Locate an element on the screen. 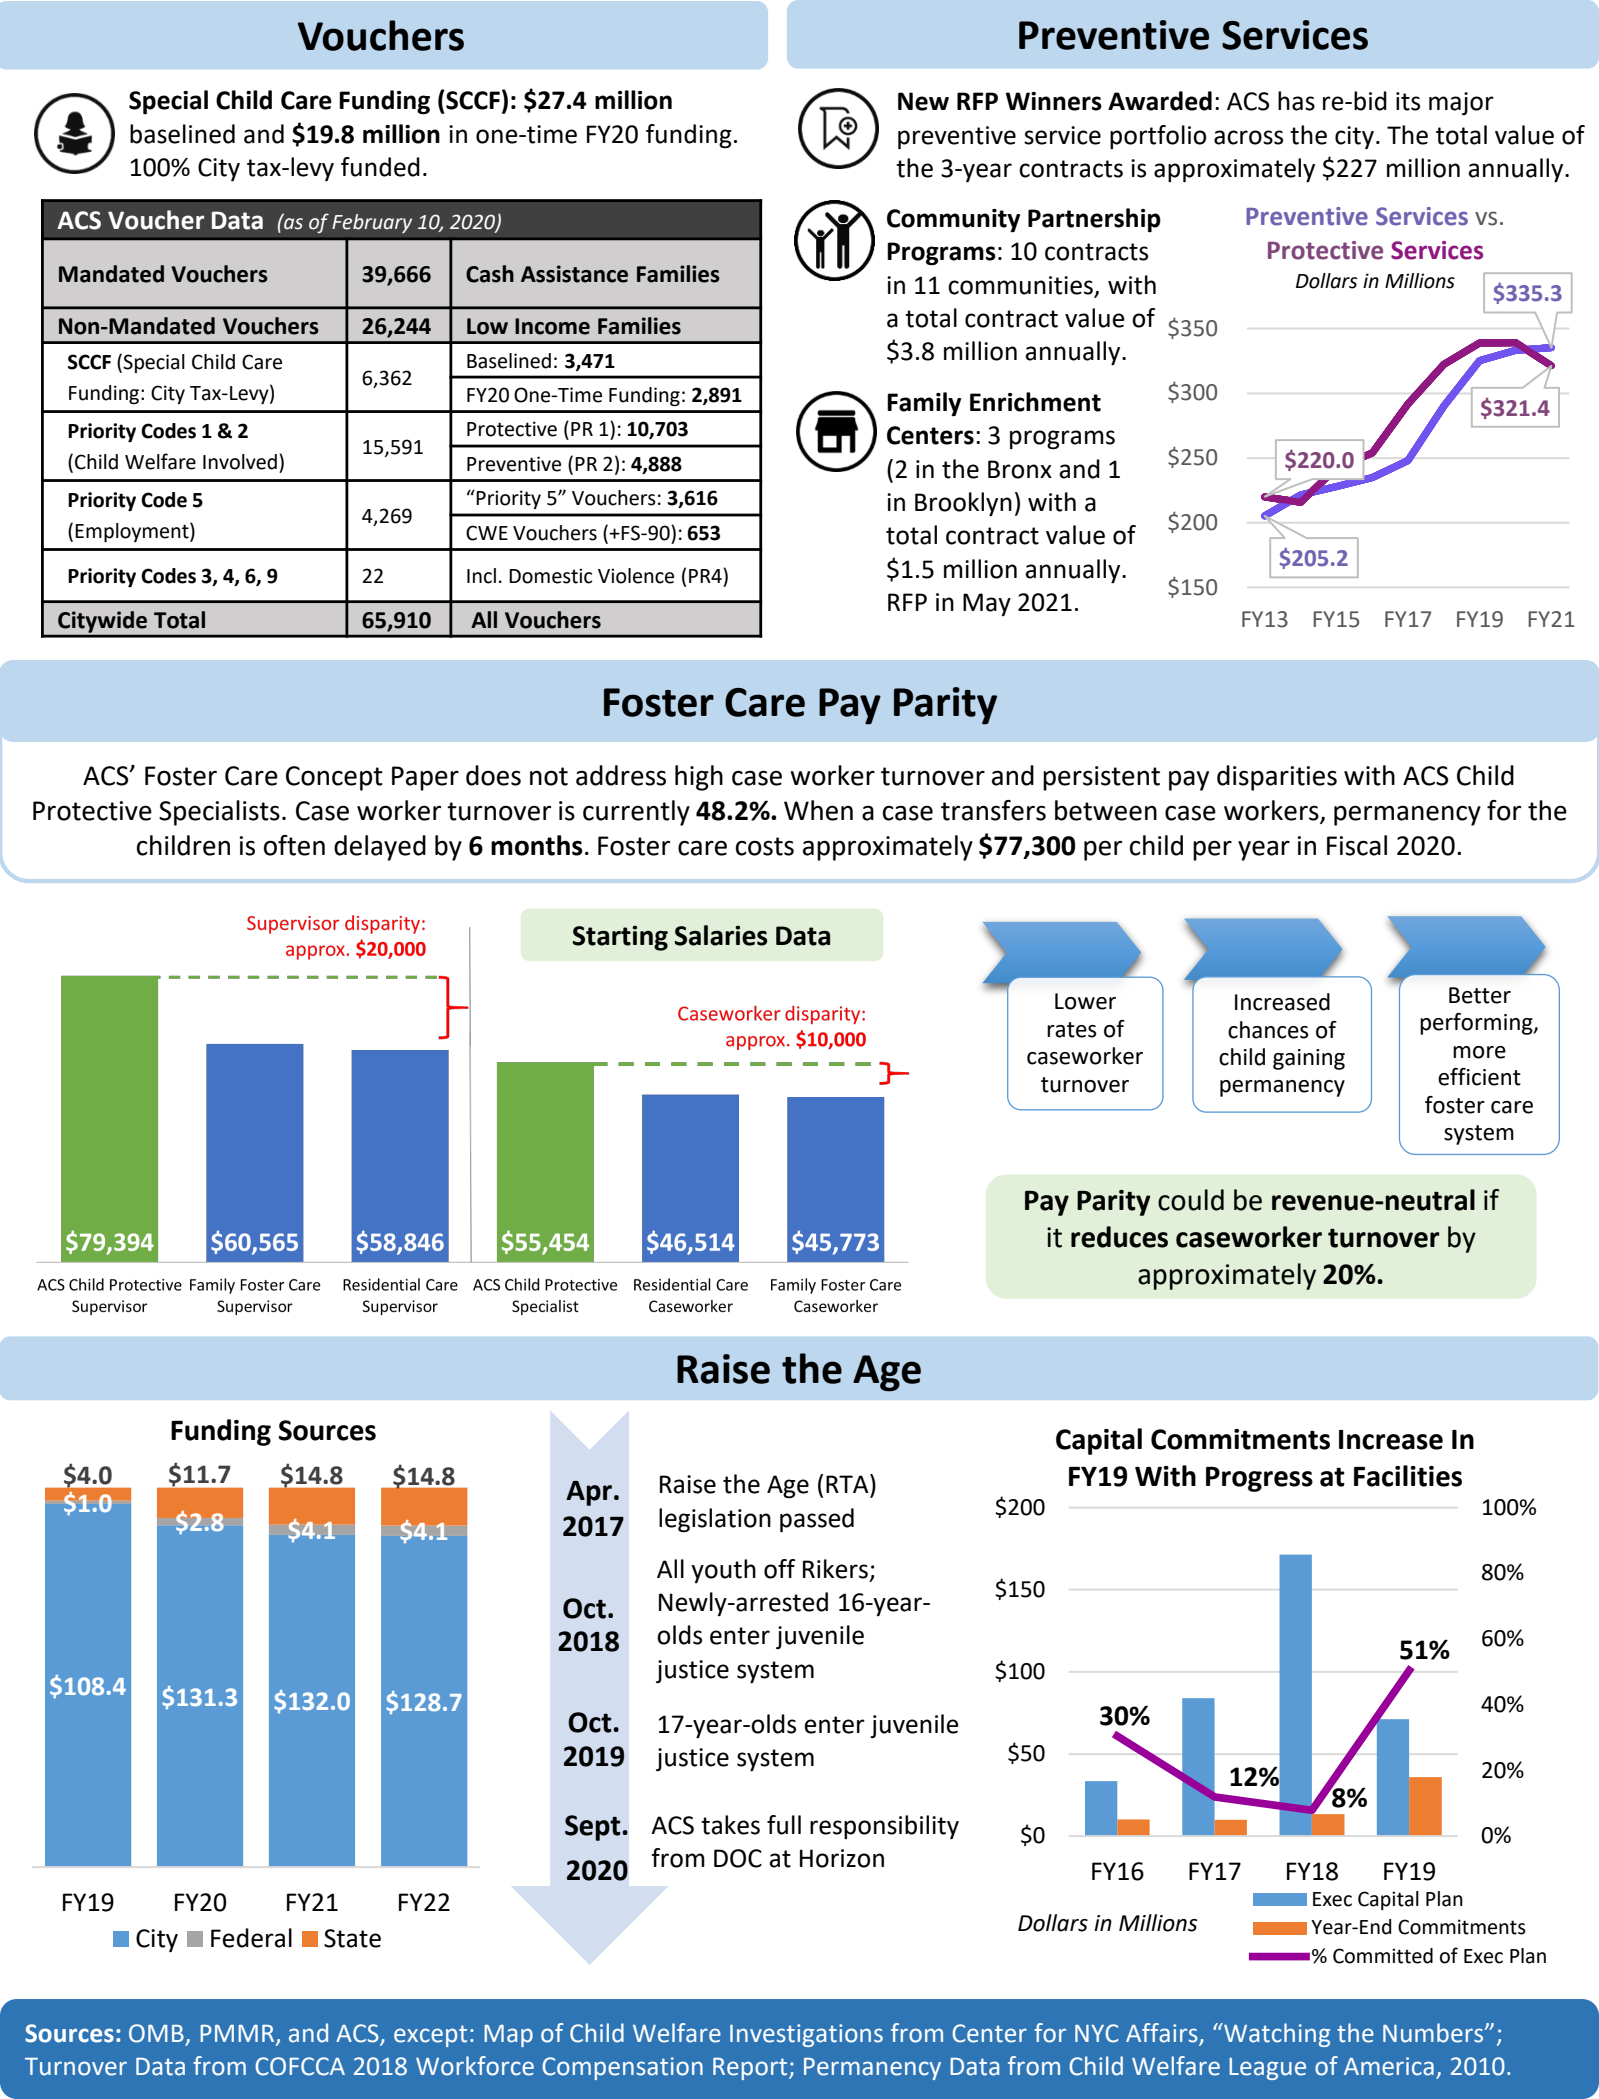  Progress is located at coordinates (1259, 1479).
